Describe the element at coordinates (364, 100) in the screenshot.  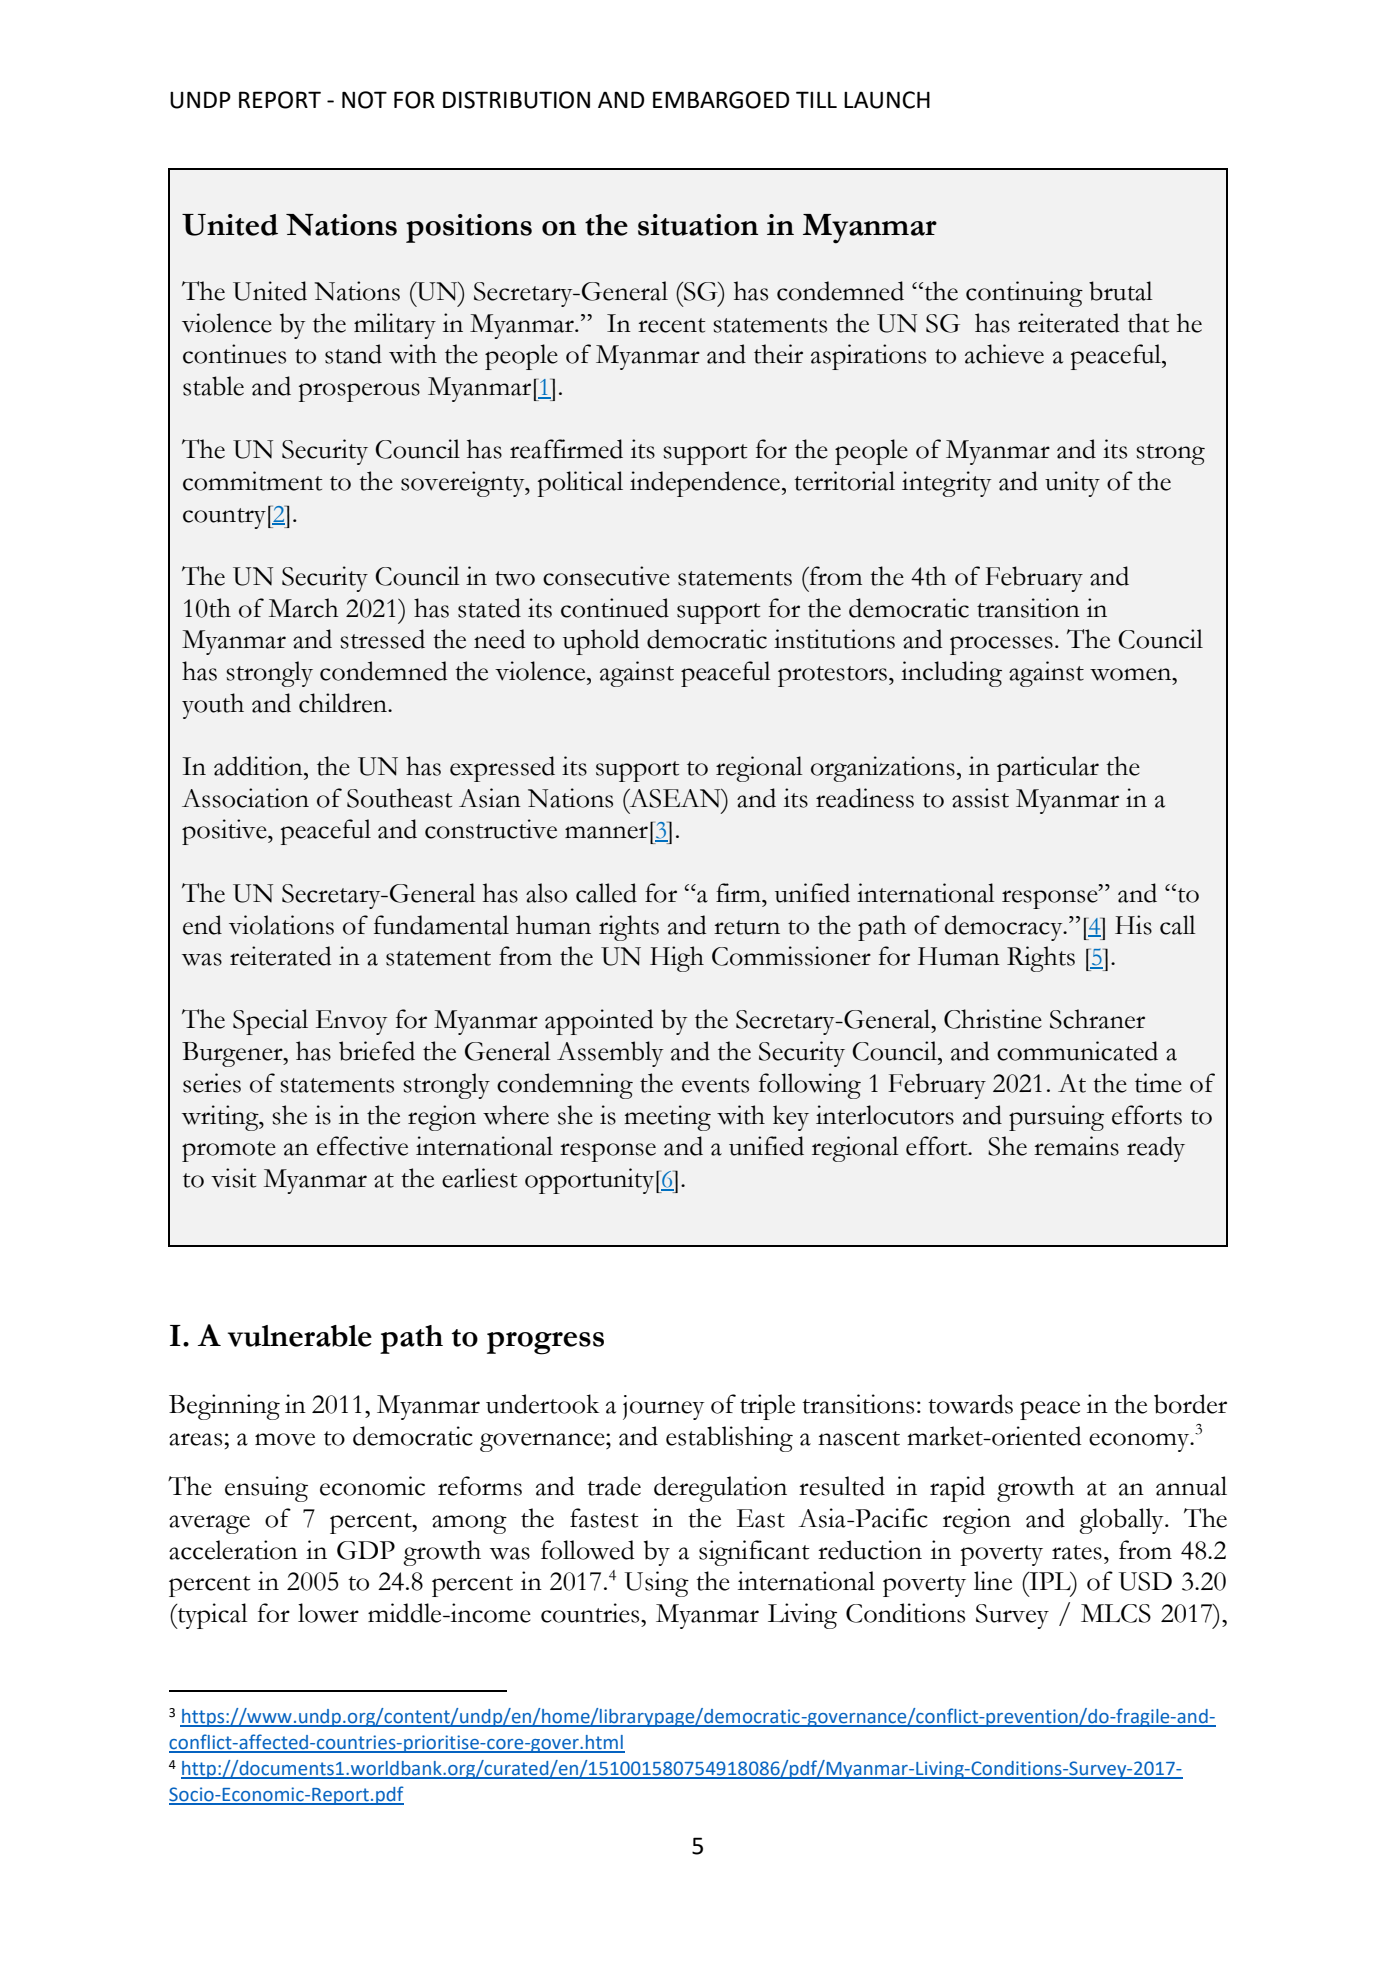
I see `NOT` at that location.
